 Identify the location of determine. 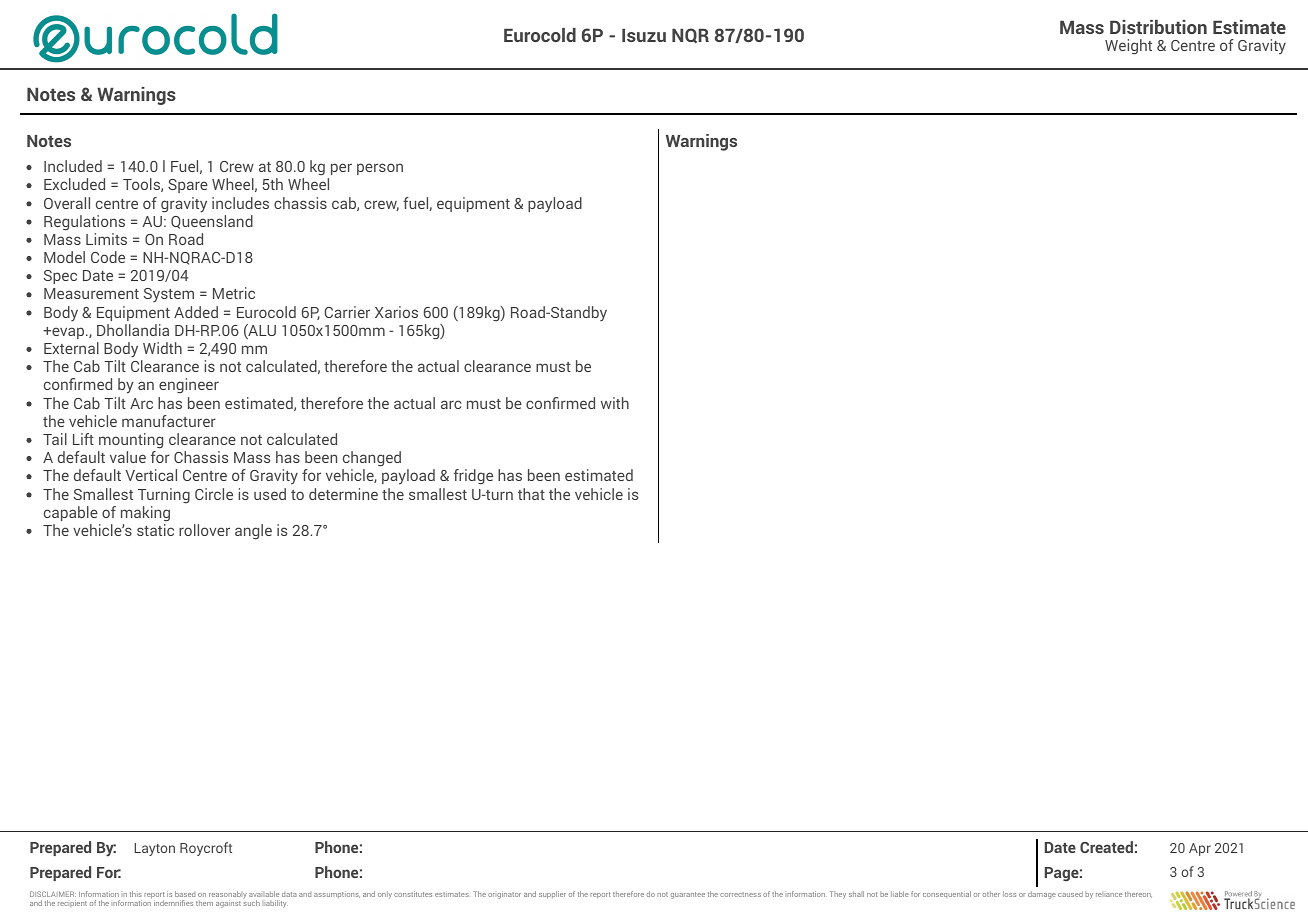
(343, 494).
